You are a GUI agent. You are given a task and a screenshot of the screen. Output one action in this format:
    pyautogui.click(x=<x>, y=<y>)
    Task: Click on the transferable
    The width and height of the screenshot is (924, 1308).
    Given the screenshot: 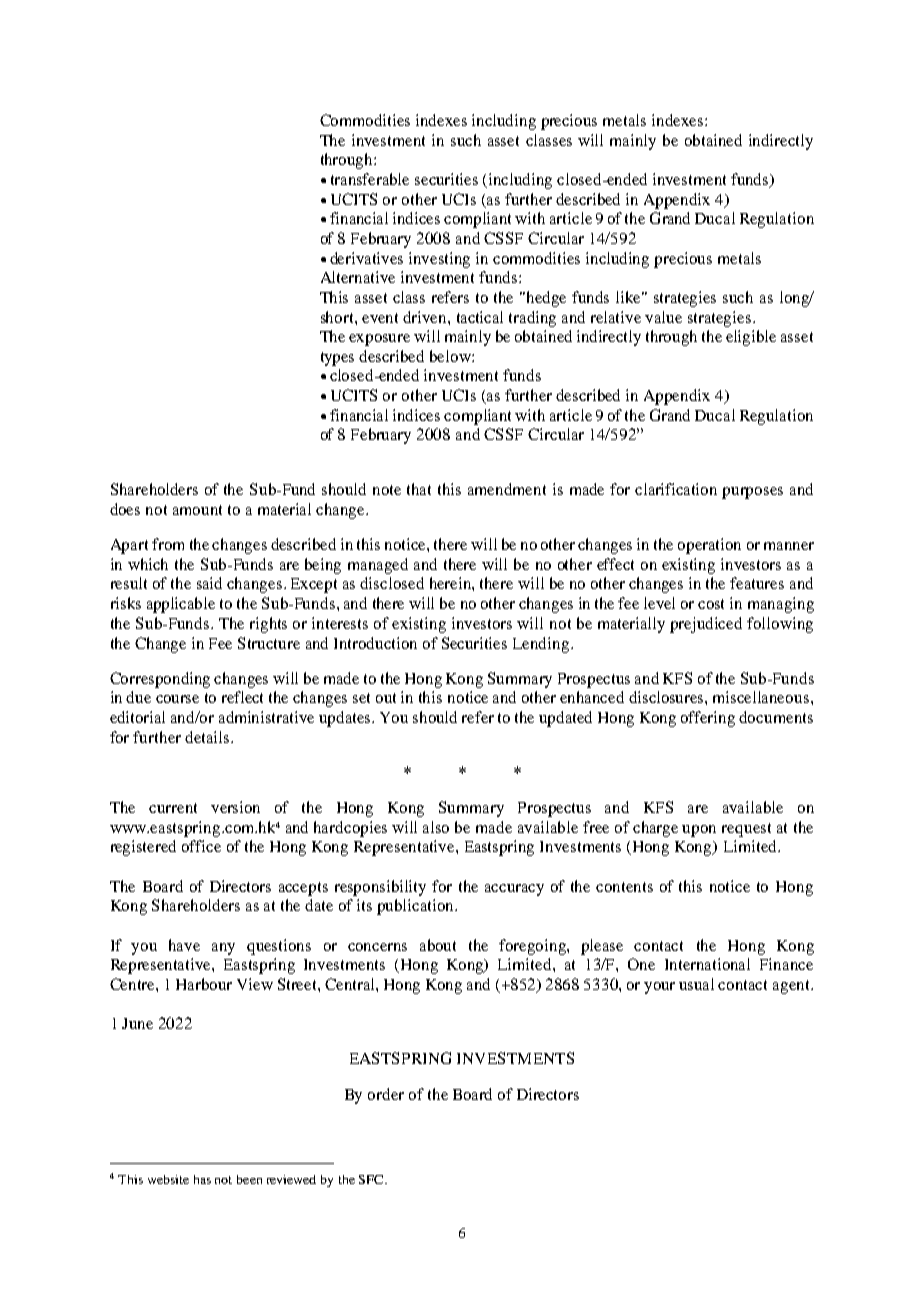 What is the action you would take?
    pyautogui.click(x=370, y=179)
